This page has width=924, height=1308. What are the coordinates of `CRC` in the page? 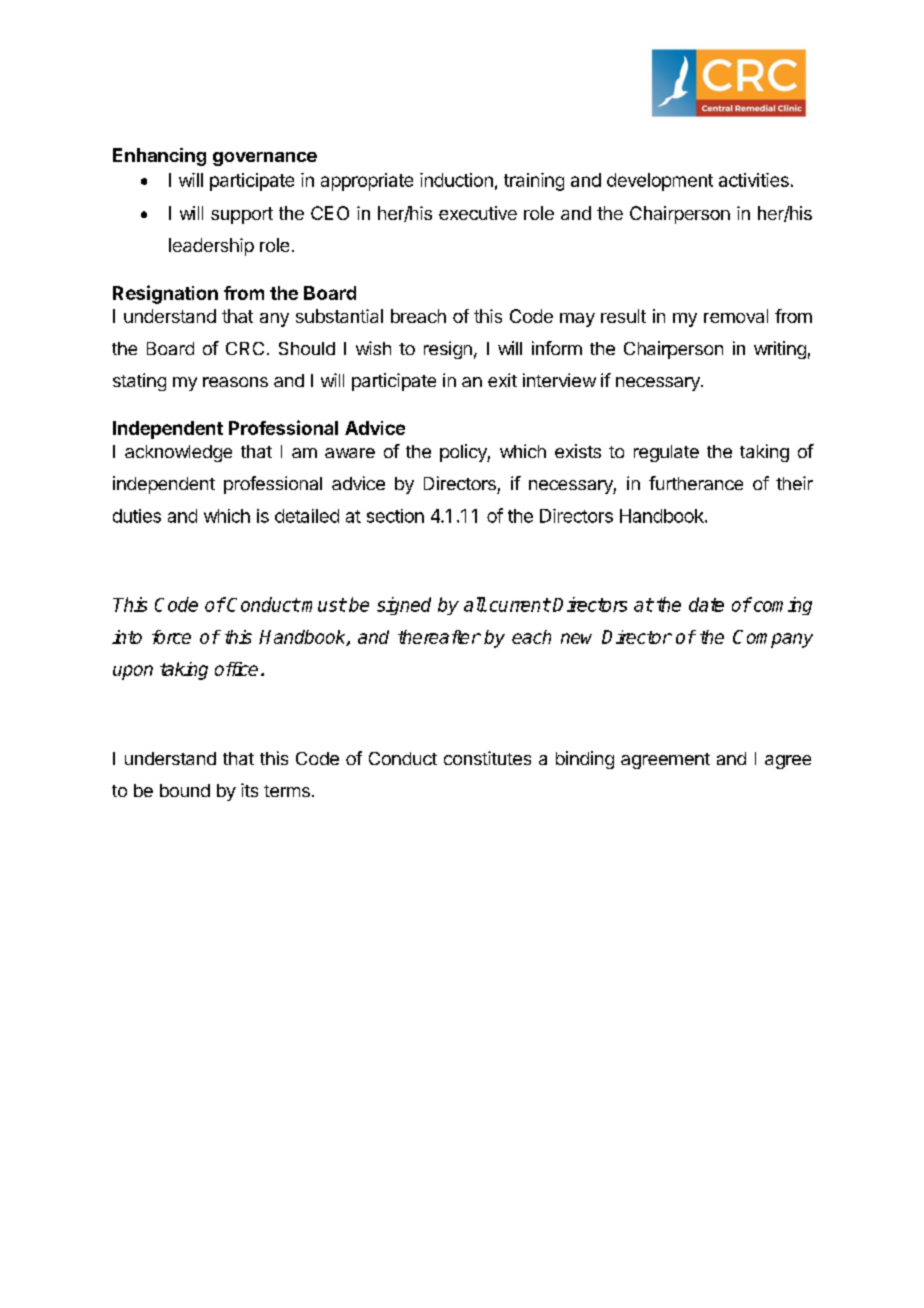 It's located at (245, 348).
